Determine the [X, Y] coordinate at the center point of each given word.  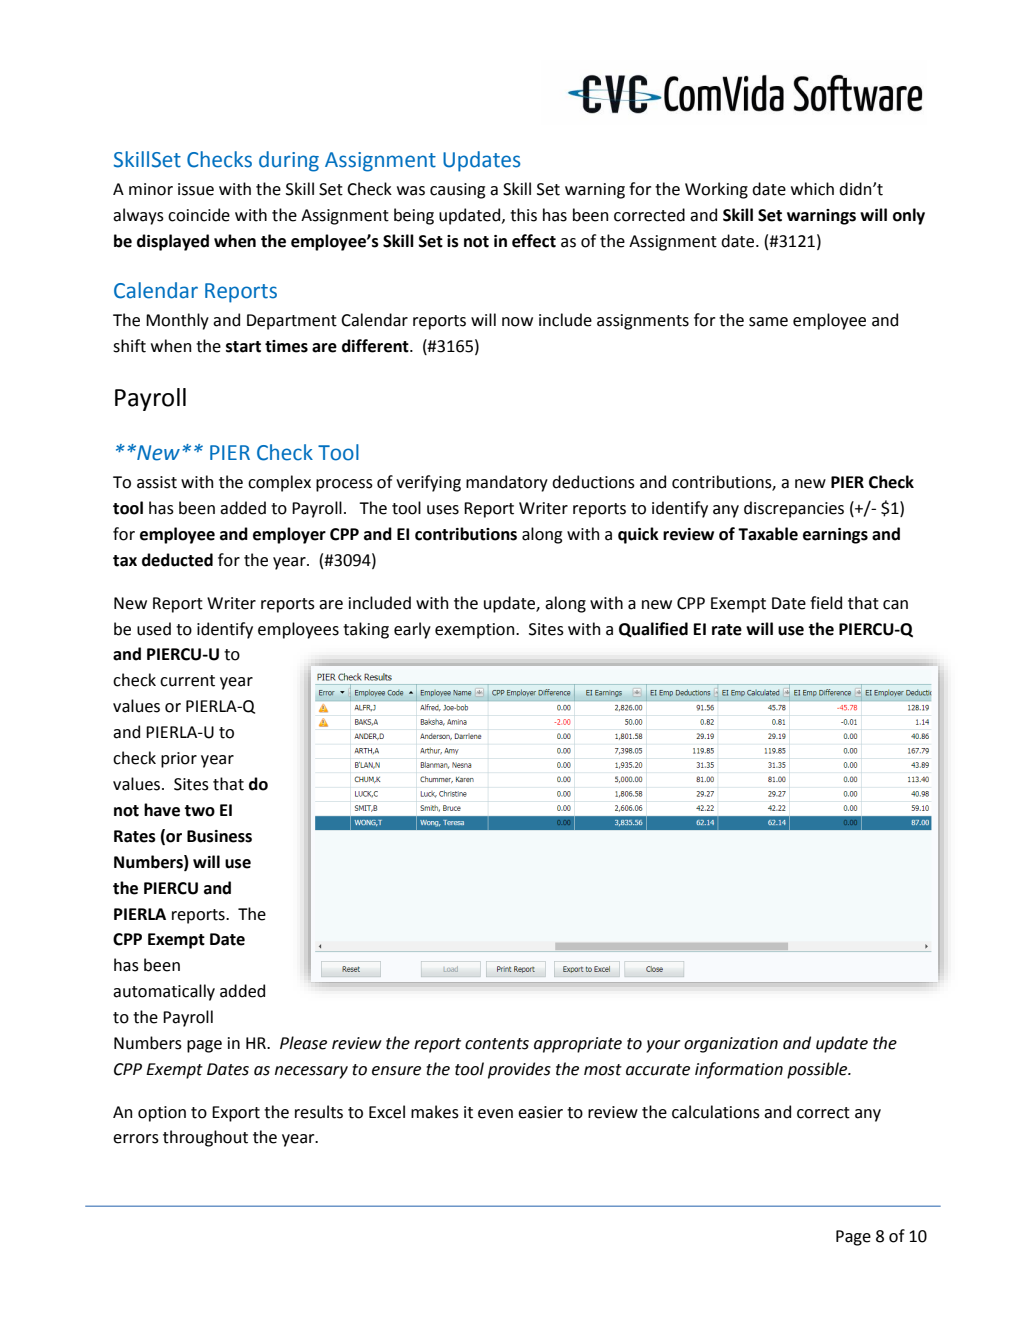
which [812, 189]
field [826, 603]
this [523, 215]
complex [279, 483]
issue [196, 189]
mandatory [507, 483]
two [199, 811]
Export [236, 1114]
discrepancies [794, 509]
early [412, 630]
